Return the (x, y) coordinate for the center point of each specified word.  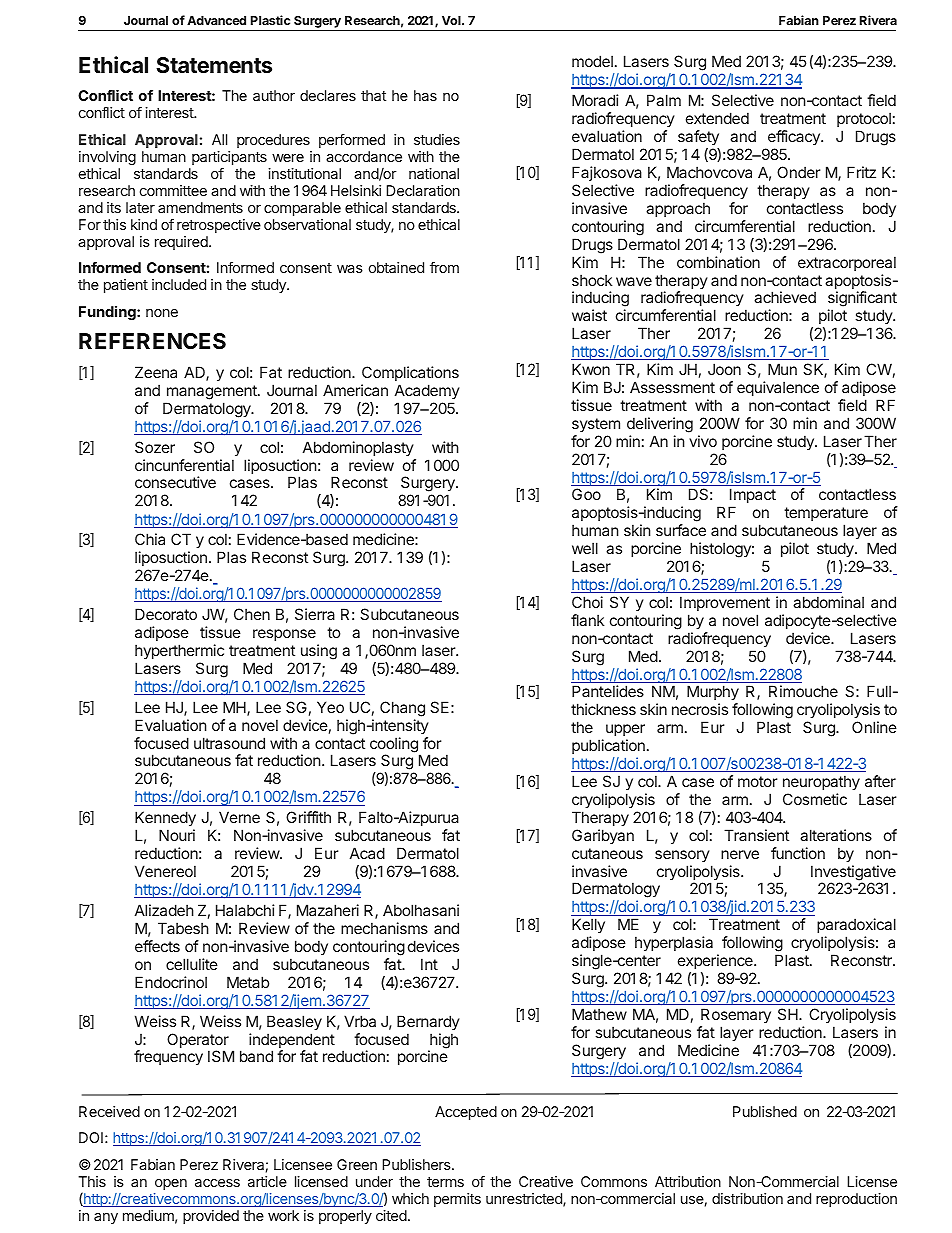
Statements (214, 65)
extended (717, 118)
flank (587, 620)
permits (457, 1200)
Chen (252, 614)
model (592, 61)
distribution (747, 1198)
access (217, 1183)
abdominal (828, 602)
